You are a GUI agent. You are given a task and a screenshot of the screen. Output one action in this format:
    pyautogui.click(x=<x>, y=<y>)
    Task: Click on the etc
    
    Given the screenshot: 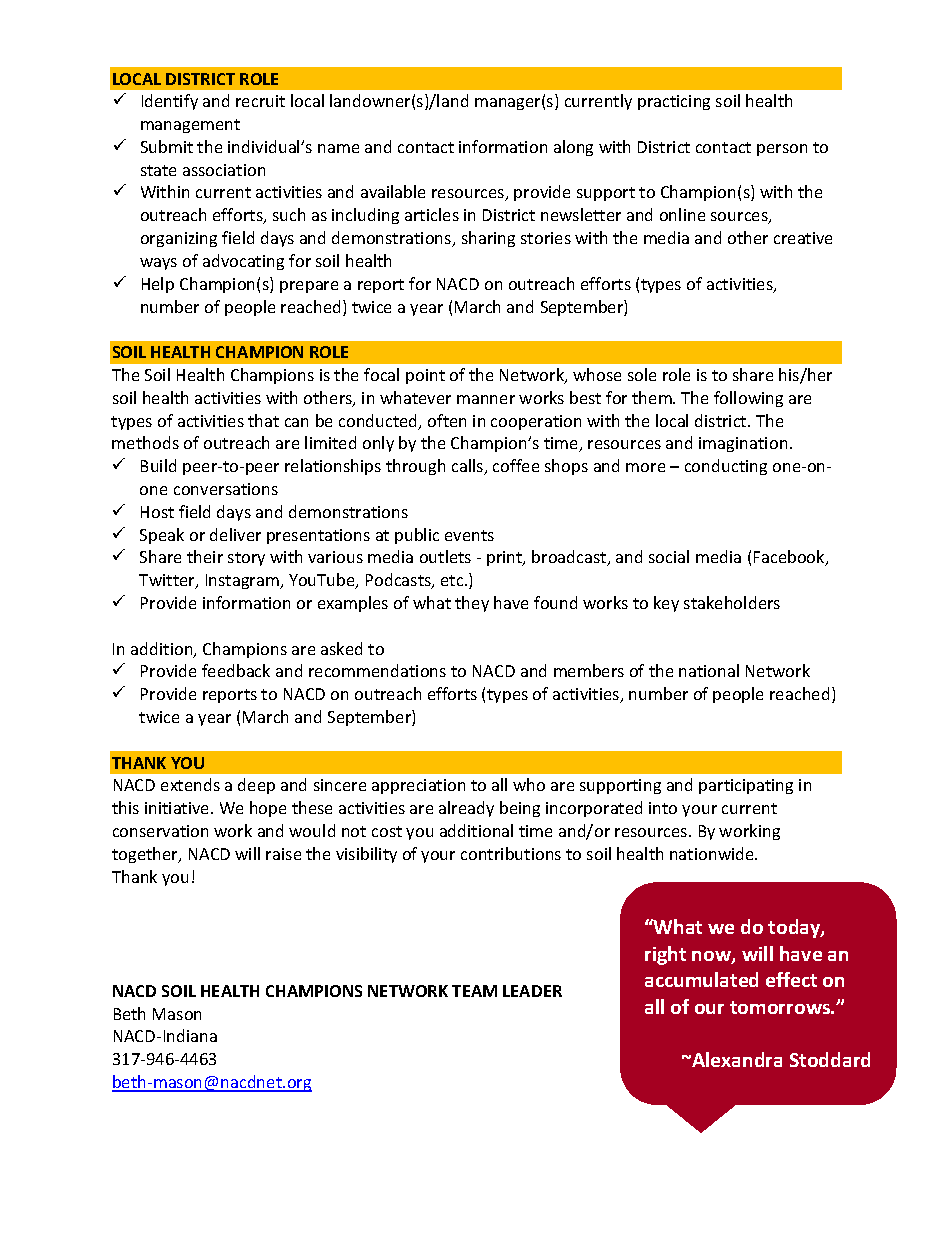 What is the action you would take?
    pyautogui.click(x=453, y=580)
